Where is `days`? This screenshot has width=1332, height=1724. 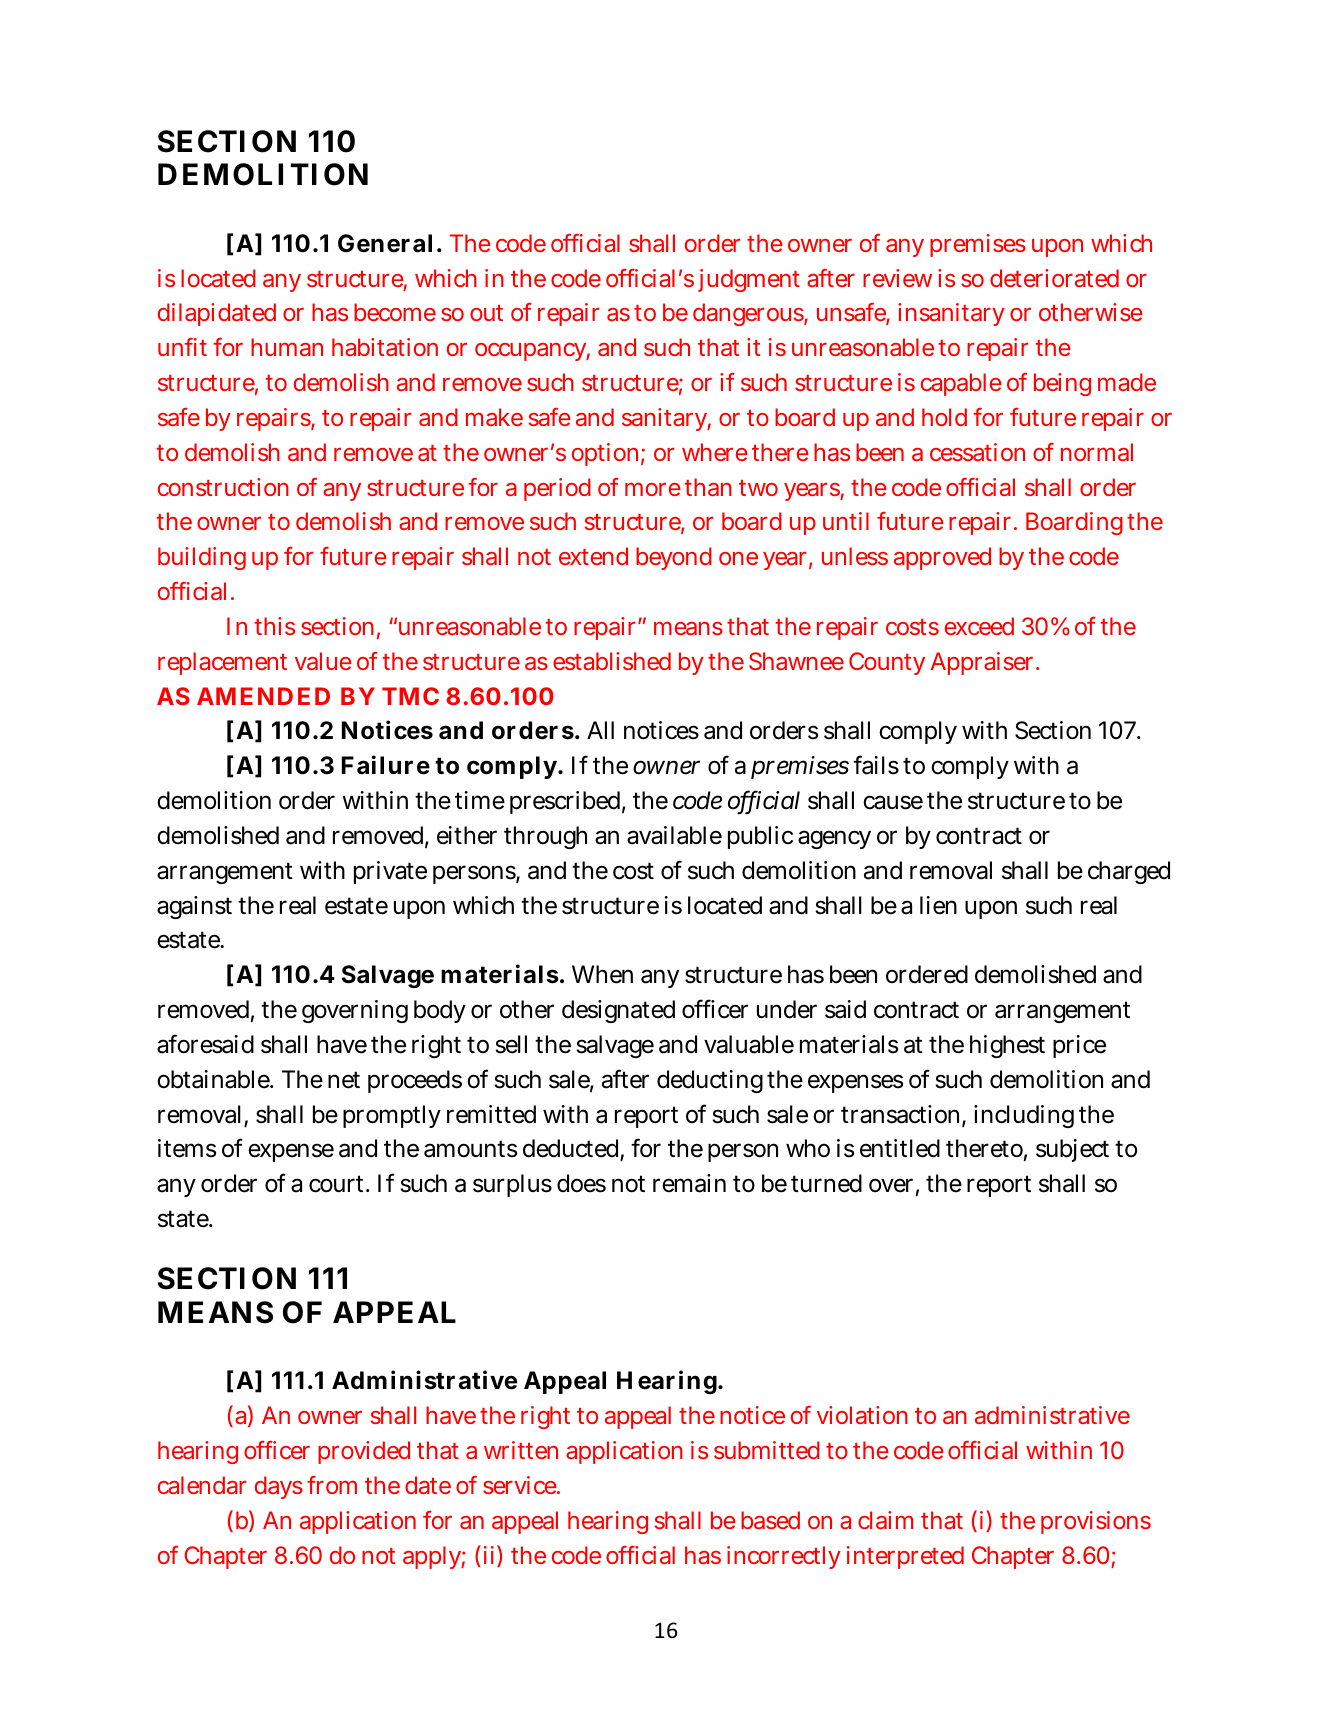 days is located at coordinates (279, 1487).
